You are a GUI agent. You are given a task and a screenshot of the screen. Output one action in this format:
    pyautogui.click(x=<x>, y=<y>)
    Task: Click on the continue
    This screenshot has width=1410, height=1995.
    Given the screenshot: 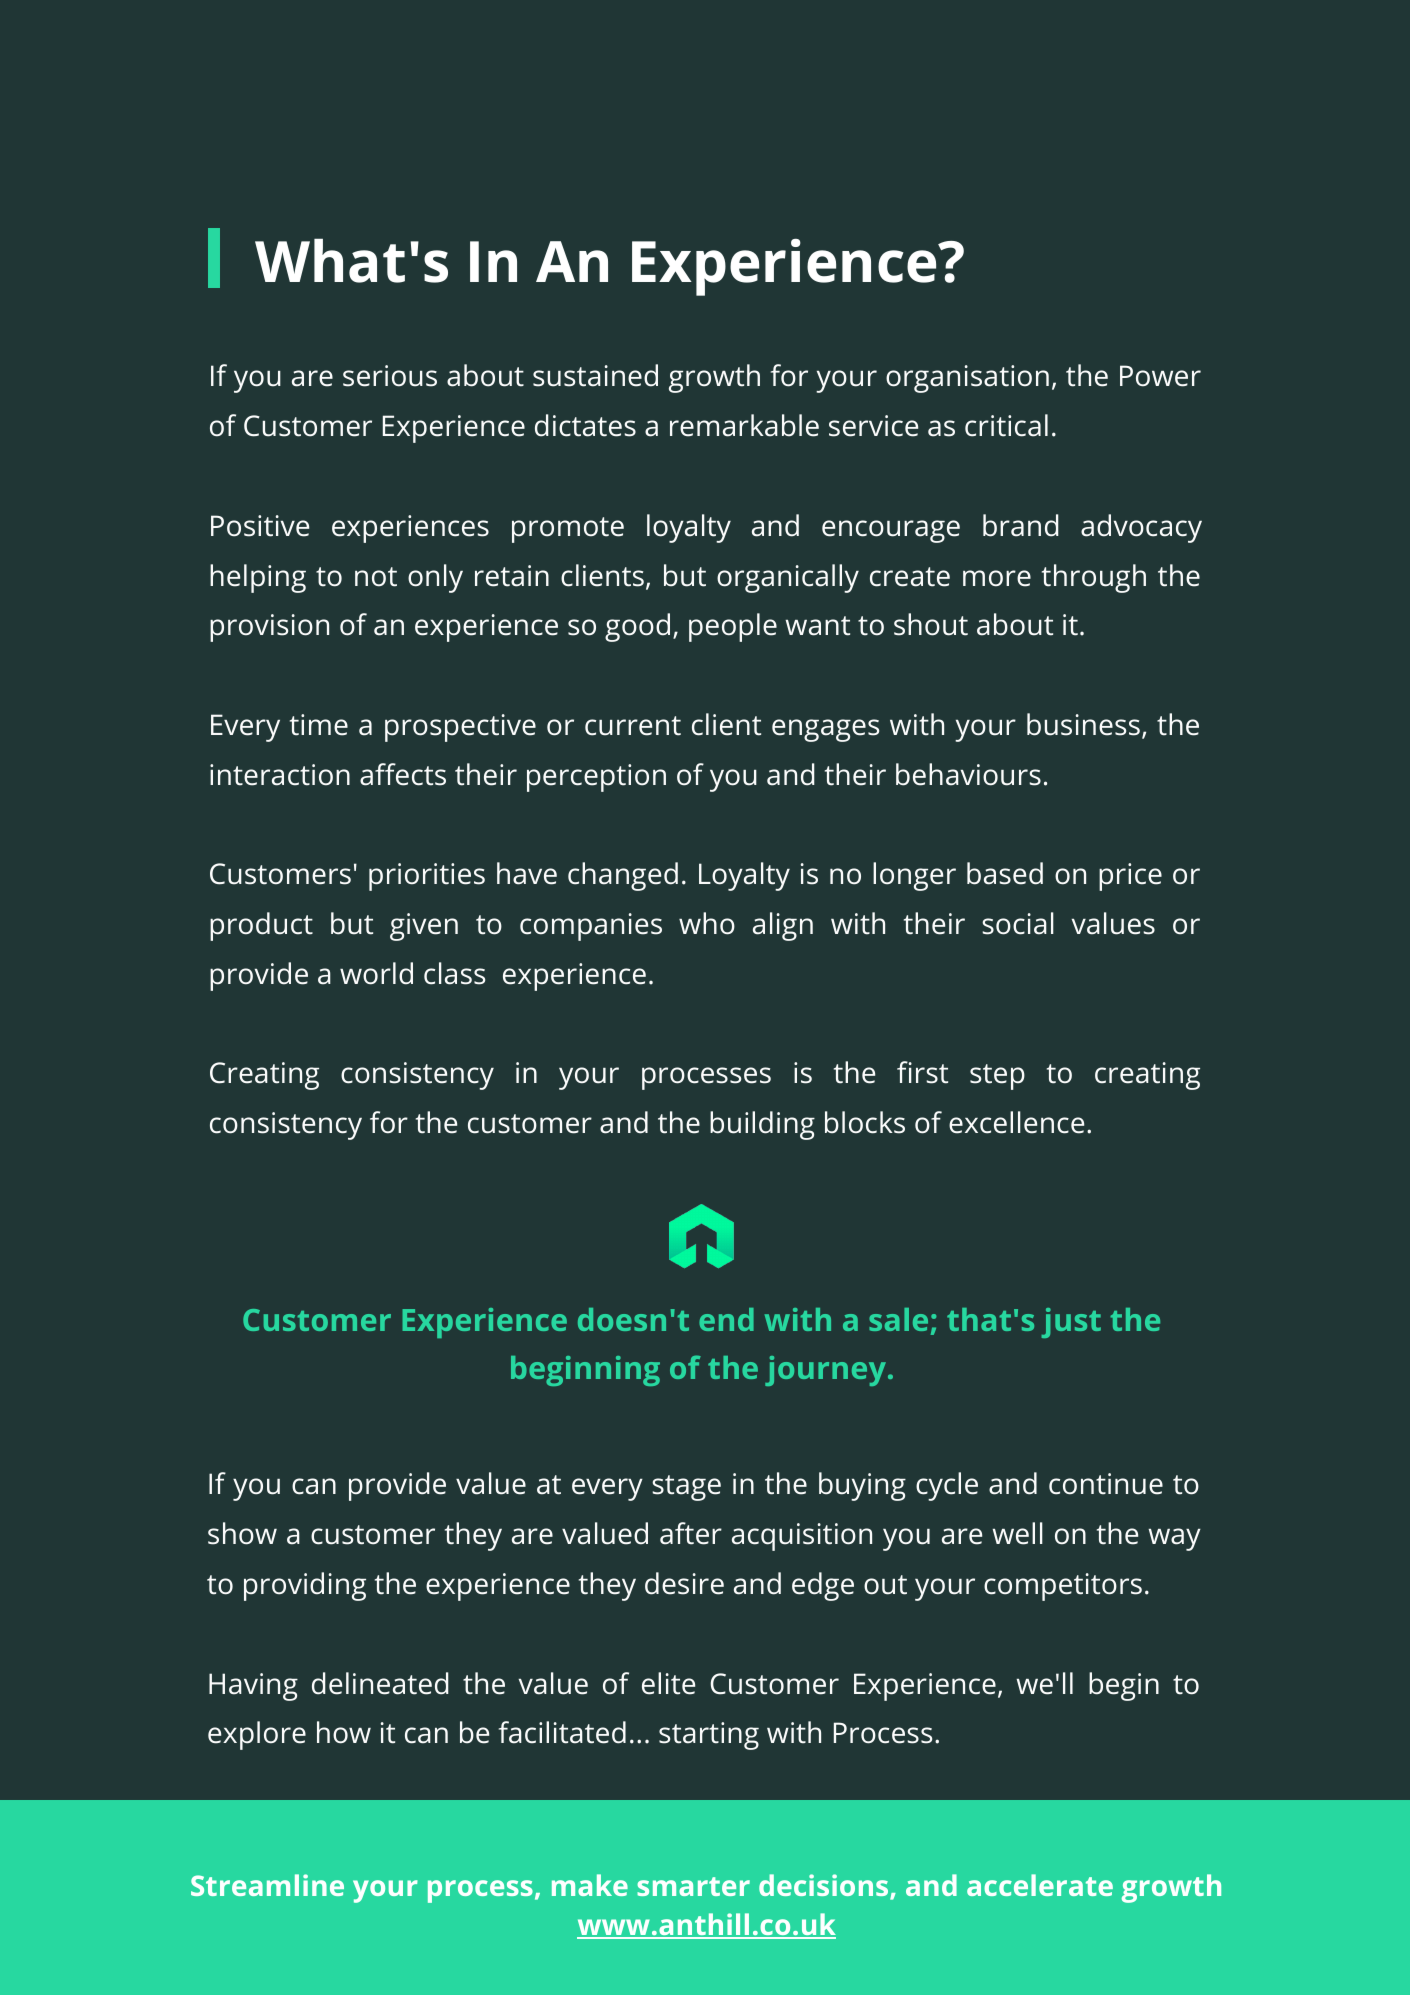 What is the action you would take?
    pyautogui.click(x=1106, y=1484)
